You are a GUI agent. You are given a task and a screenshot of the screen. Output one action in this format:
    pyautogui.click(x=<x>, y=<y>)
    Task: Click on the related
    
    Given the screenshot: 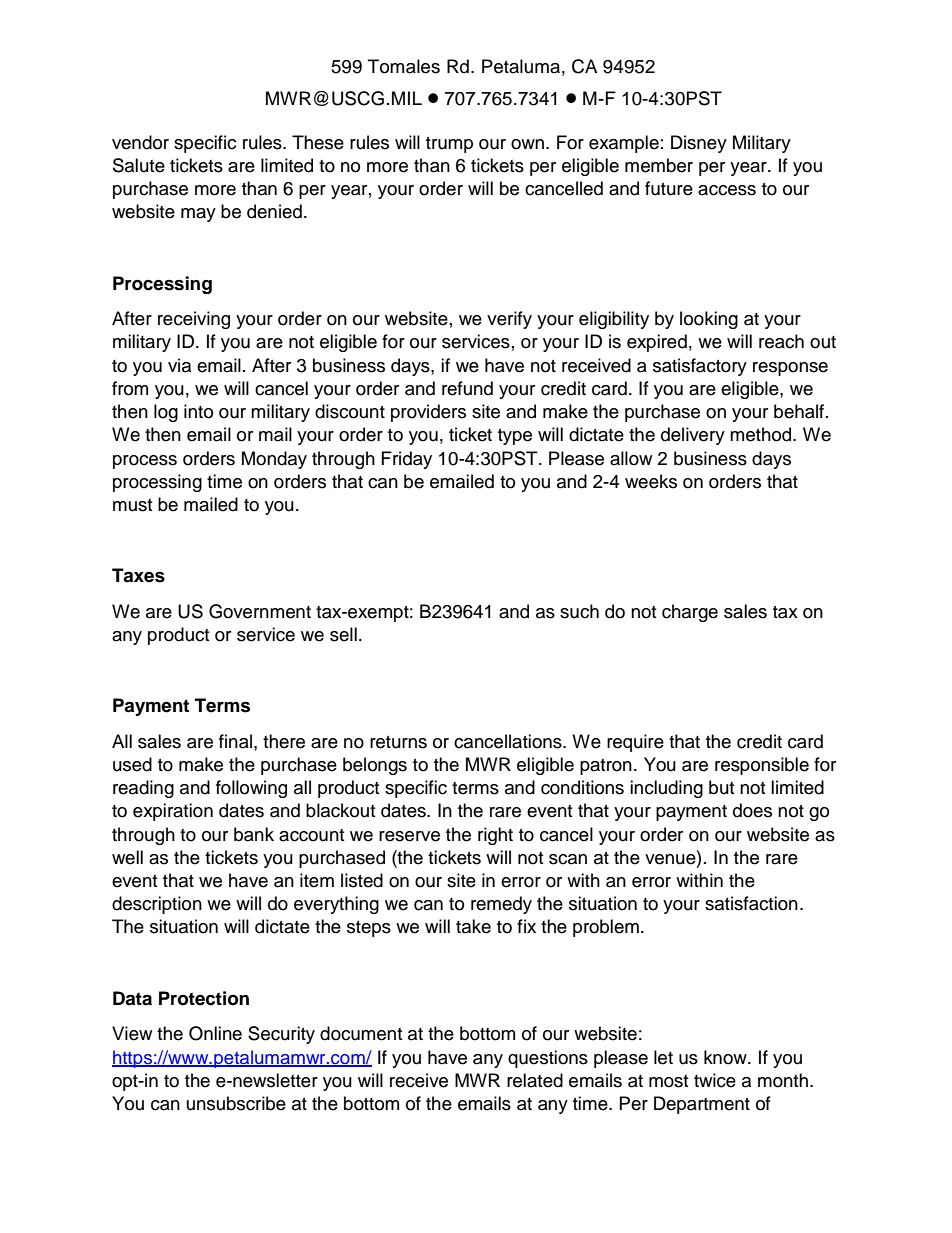 What is the action you would take?
    pyautogui.click(x=535, y=1080)
